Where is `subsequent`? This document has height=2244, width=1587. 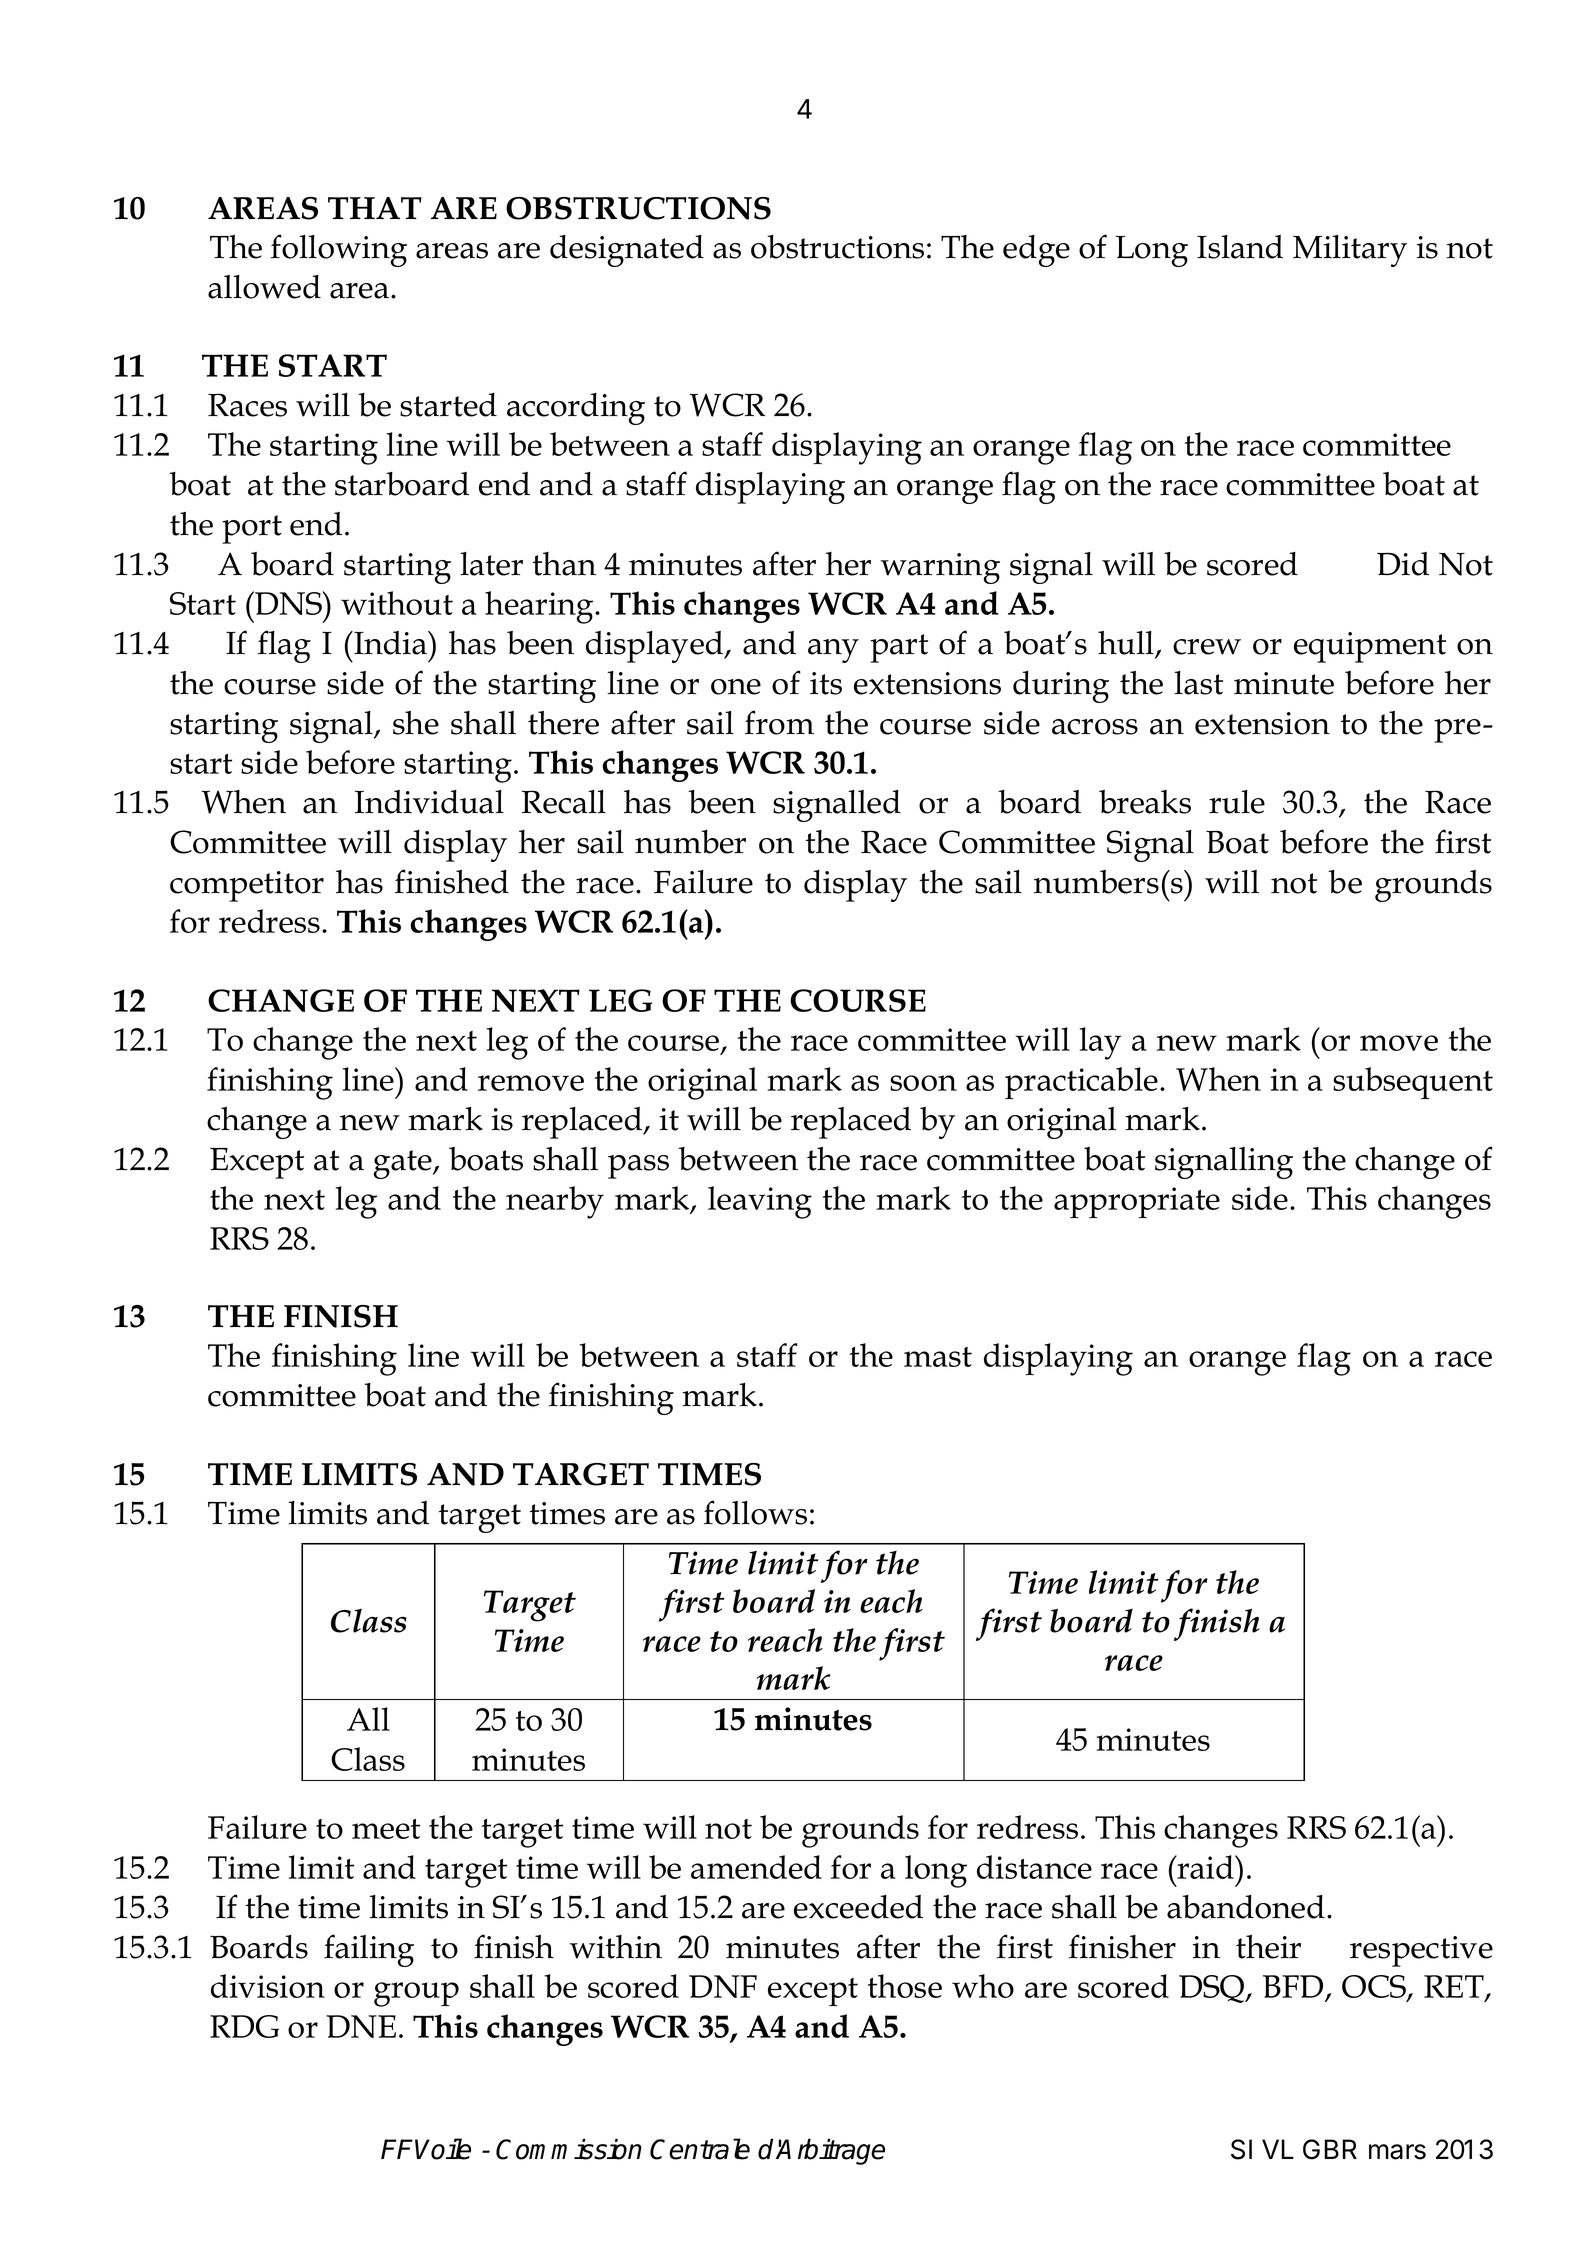 subsequent is located at coordinates (1413, 1083).
